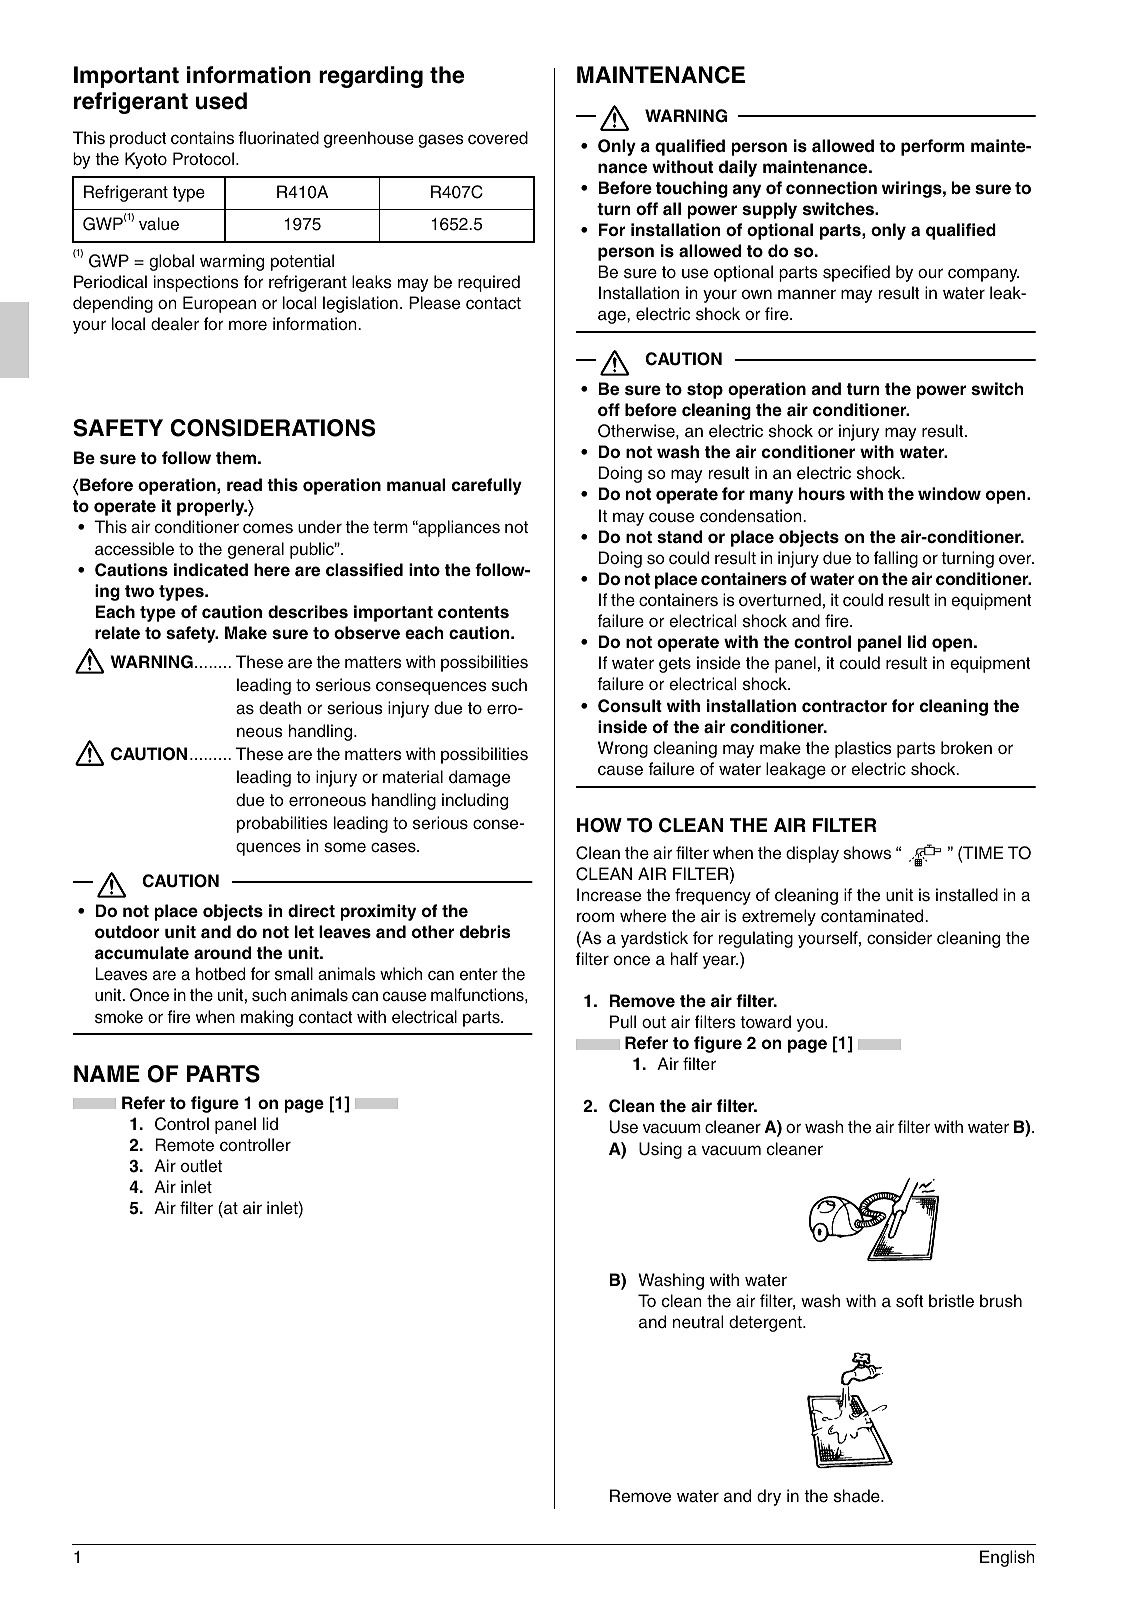 The height and width of the screenshot is (1615, 1142). What do you see at coordinates (282, 824) in the screenshot?
I see `probabilities` at bounding box center [282, 824].
